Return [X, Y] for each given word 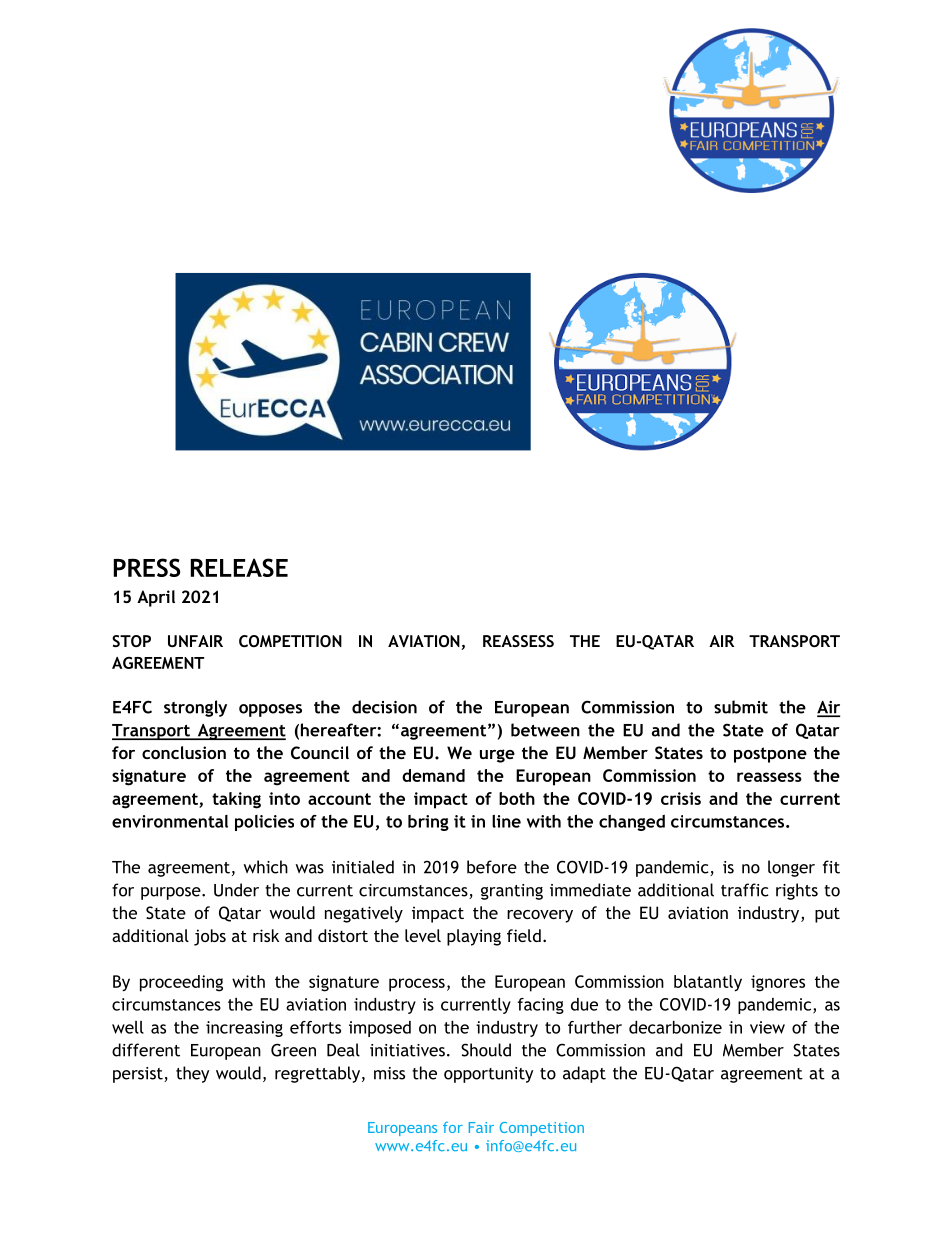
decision [384, 707]
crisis [681, 798]
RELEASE [239, 567]
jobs [210, 937]
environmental [170, 821]
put [827, 915]
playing [474, 937]
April [156, 598]
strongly [195, 708]
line [506, 821]
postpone [770, 755]
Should [486, 1050]
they [192, 1074]
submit [741, 707]
